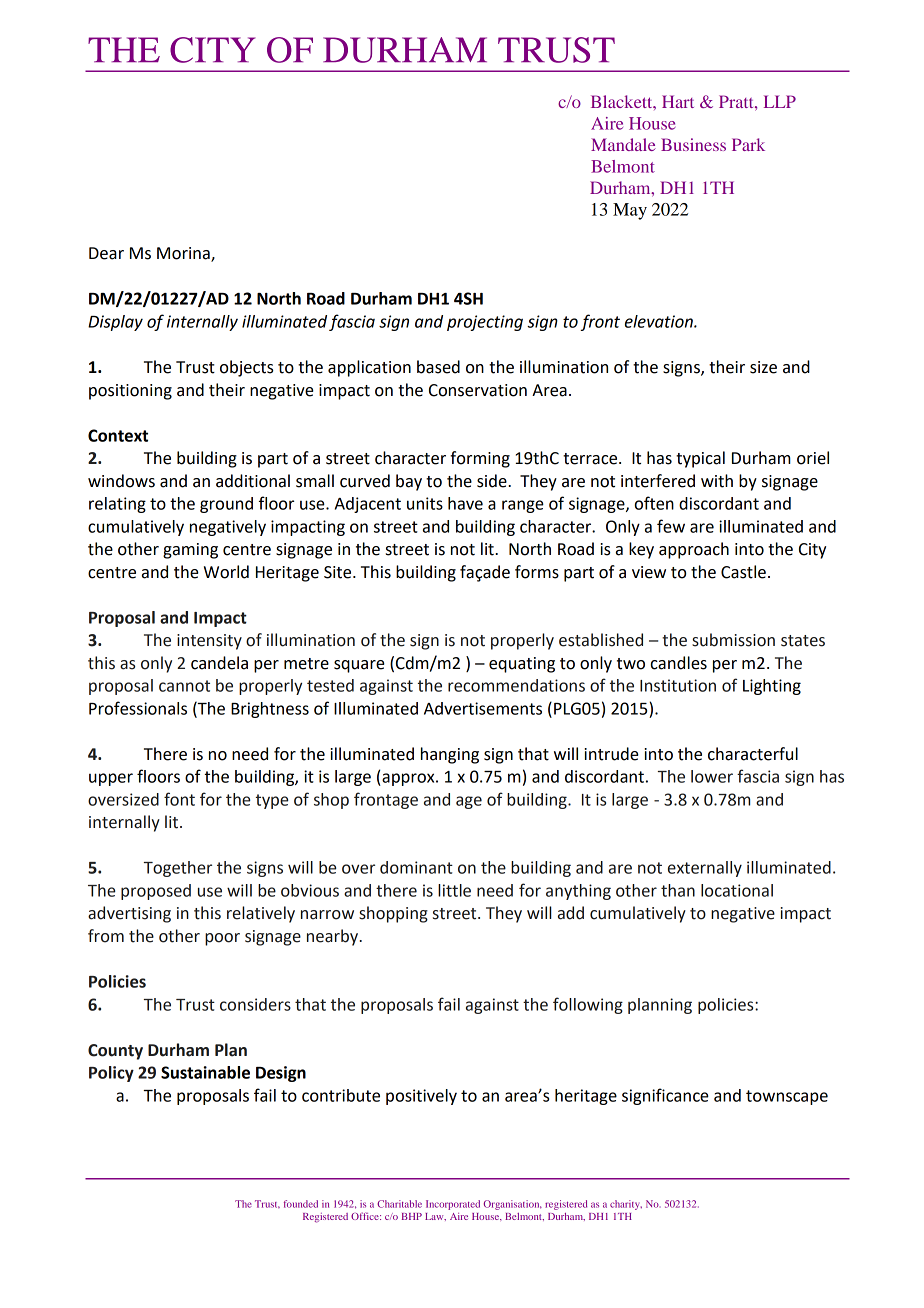  Describe the element at coordinates (700, 459) in the image. I see `typical` at that location.
